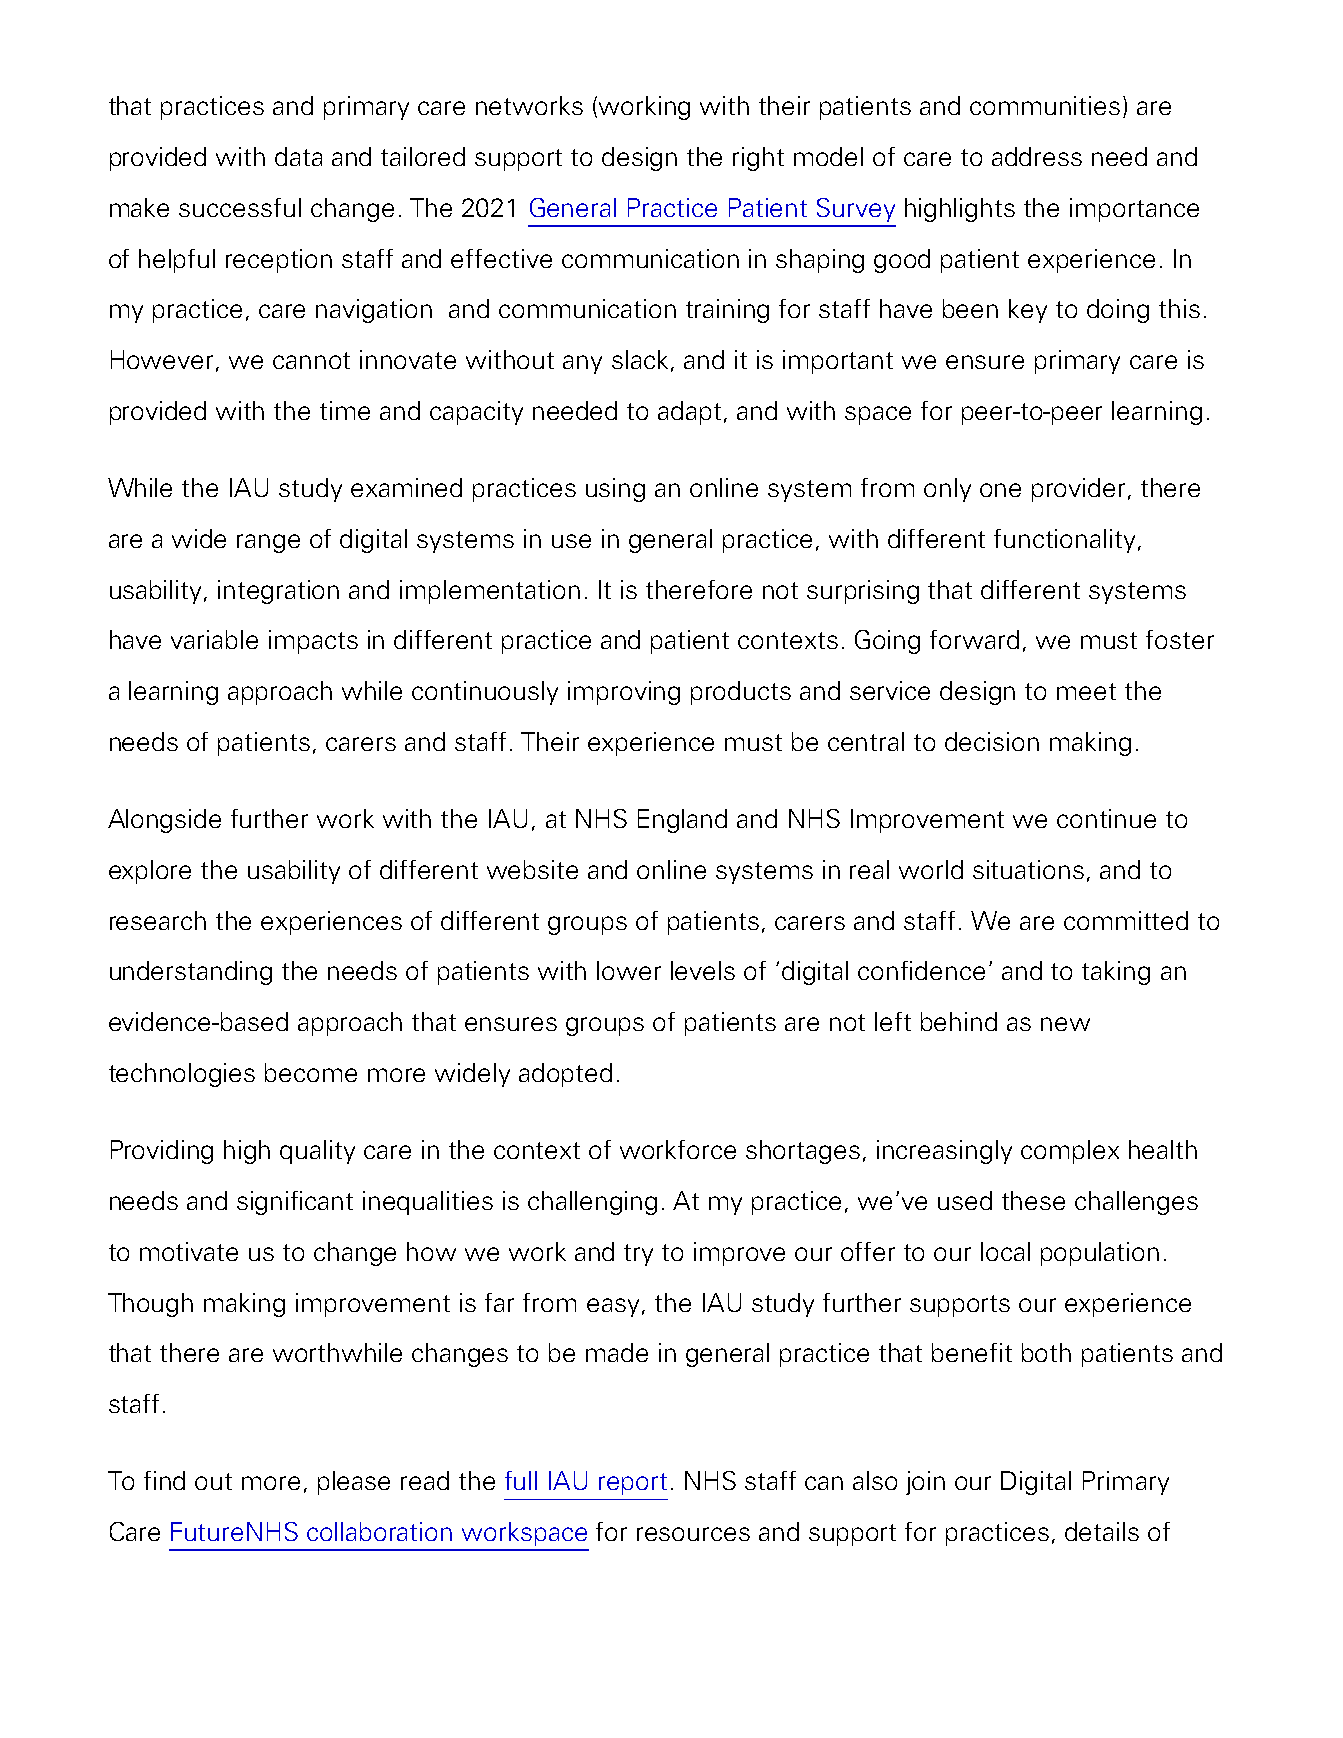 The width and height of the screenshot is (1343, 1738). Describe the element at coordinates (298, 156) in the screenshot. I see `data` at that location.
